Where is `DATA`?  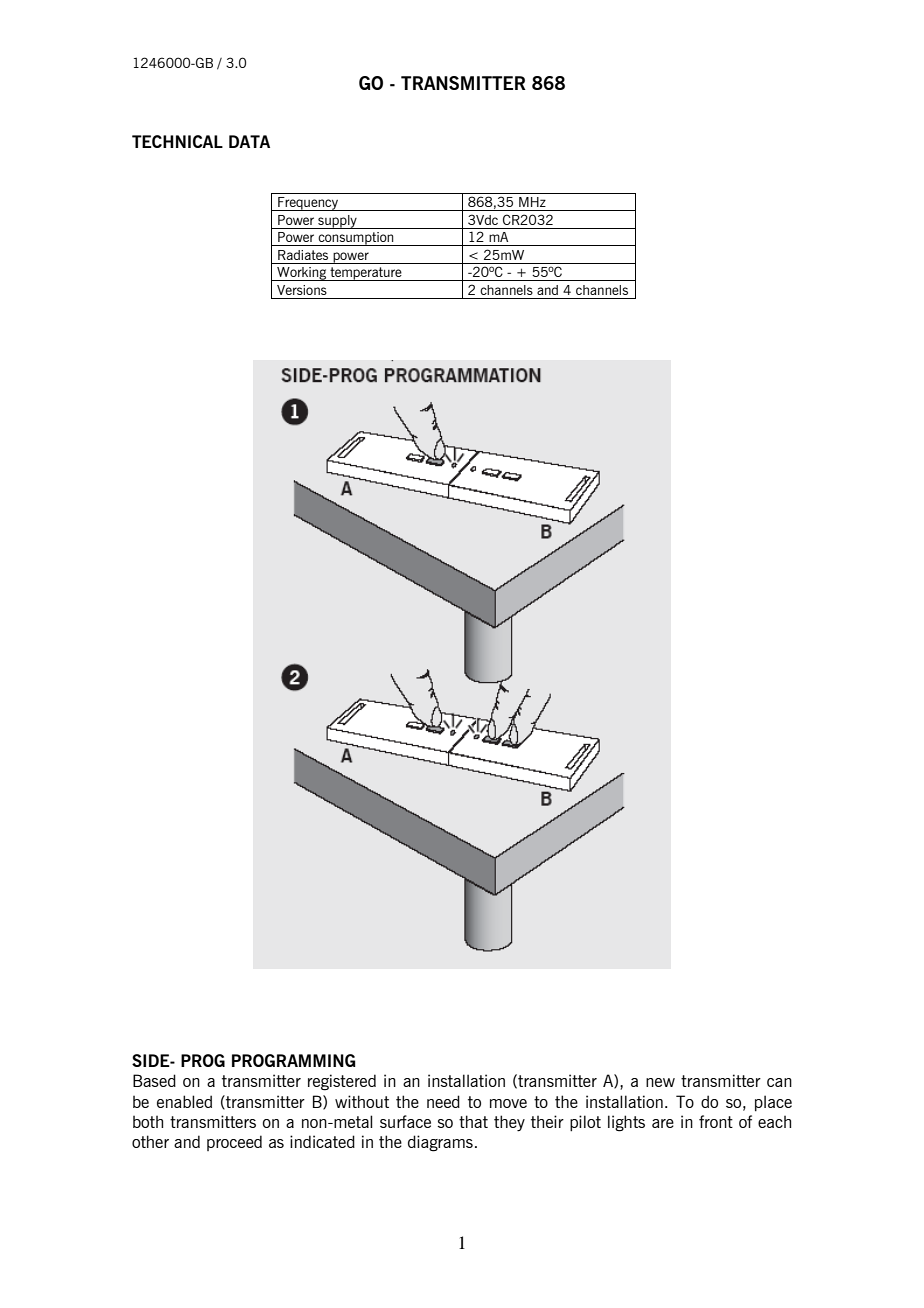
DATA is located at coordinates (249, 141).
